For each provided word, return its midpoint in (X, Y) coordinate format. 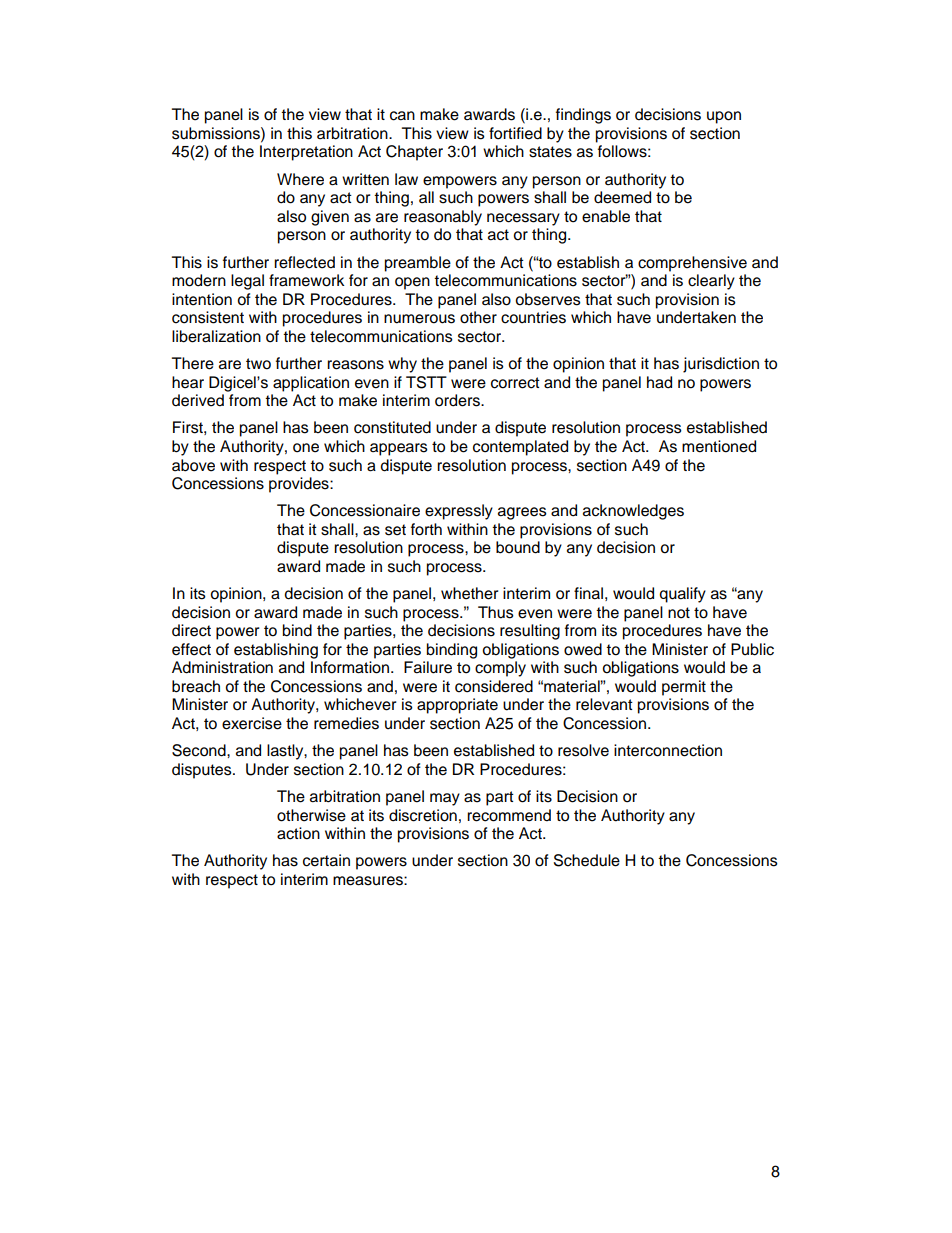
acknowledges (633, 512)
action (298, 833)
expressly (459, 512)
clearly (711, 282)
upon (724, 117)
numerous (419, 319)
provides (300, 485)
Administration (222, 667)
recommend (509, 815)
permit (684, 688)
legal (247, 282)
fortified (515, 133)
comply (500, 669)
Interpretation (306, 153)
